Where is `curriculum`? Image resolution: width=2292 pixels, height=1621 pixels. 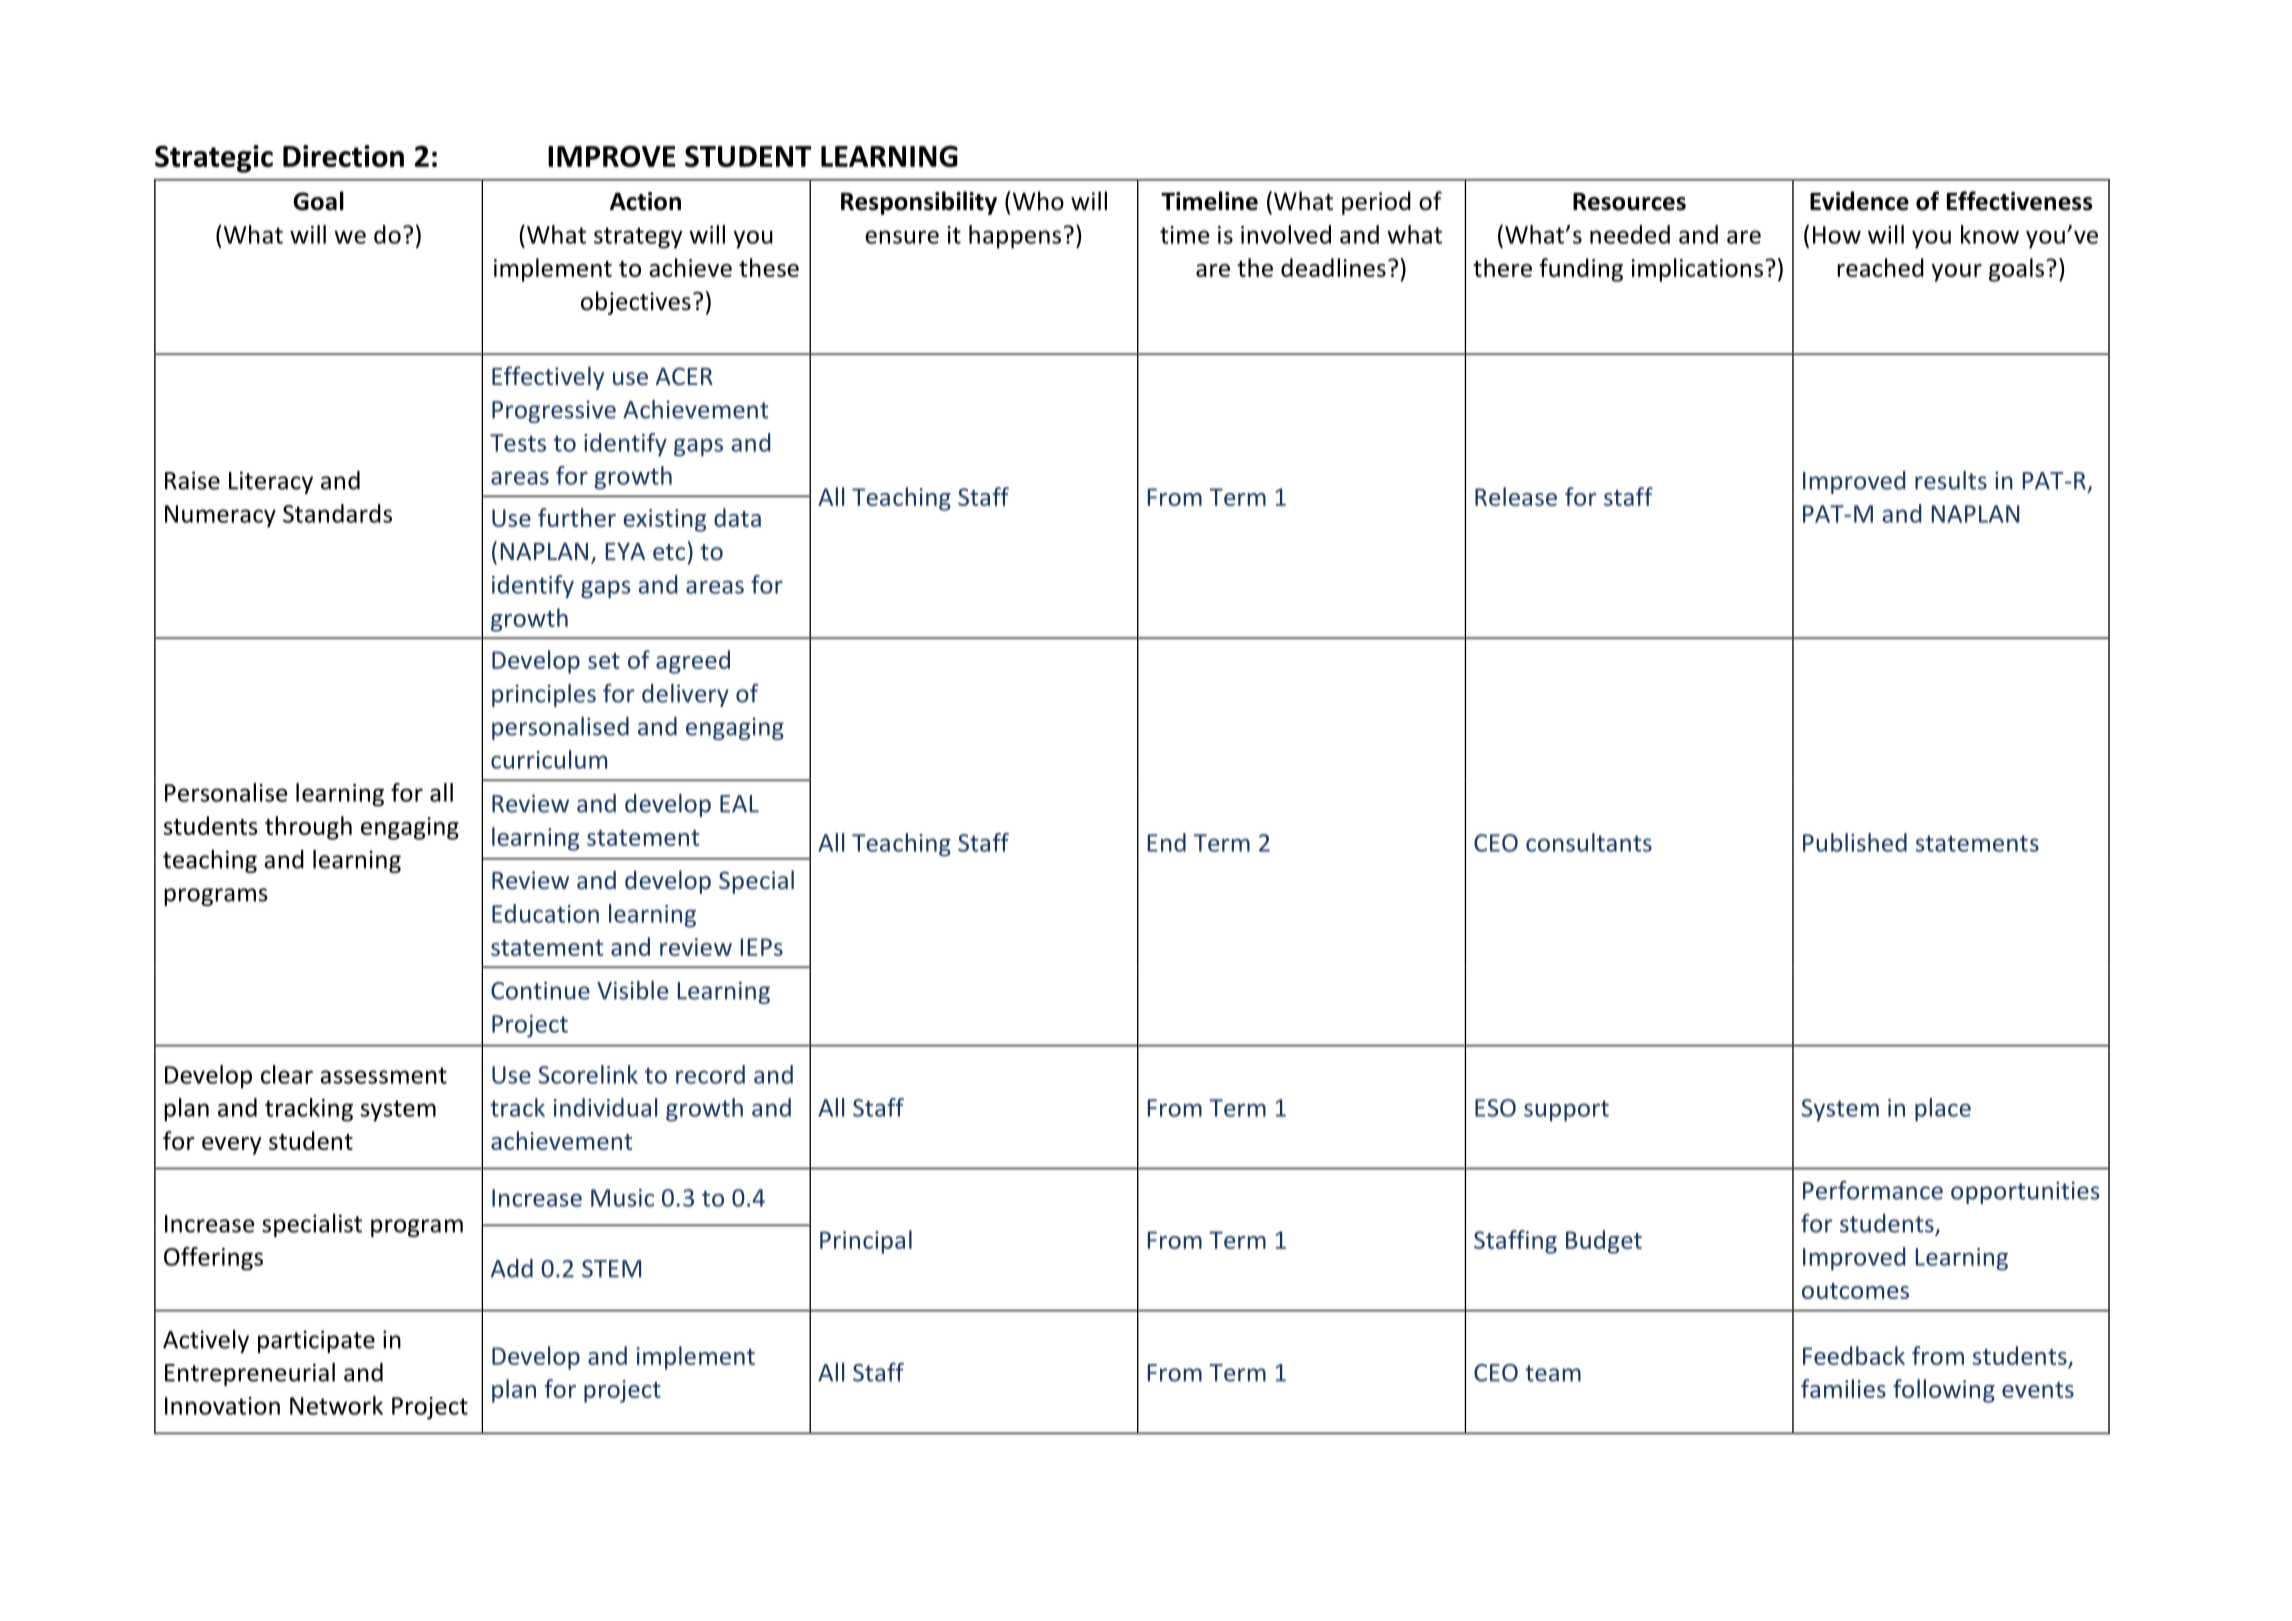 curriculum is located at coordinates (549, 759).
